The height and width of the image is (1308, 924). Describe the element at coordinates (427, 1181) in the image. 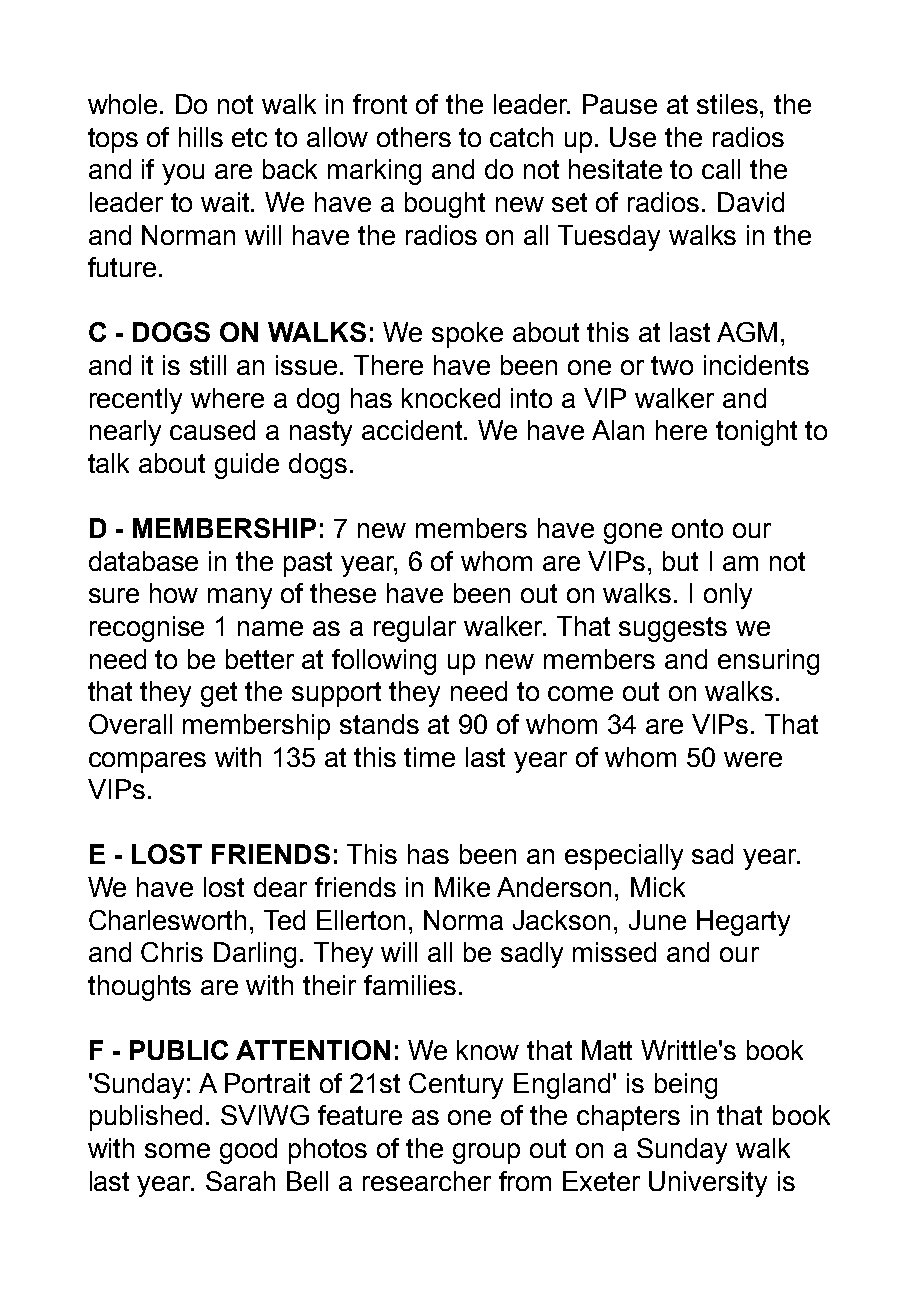

I see `researcher` at that location.
